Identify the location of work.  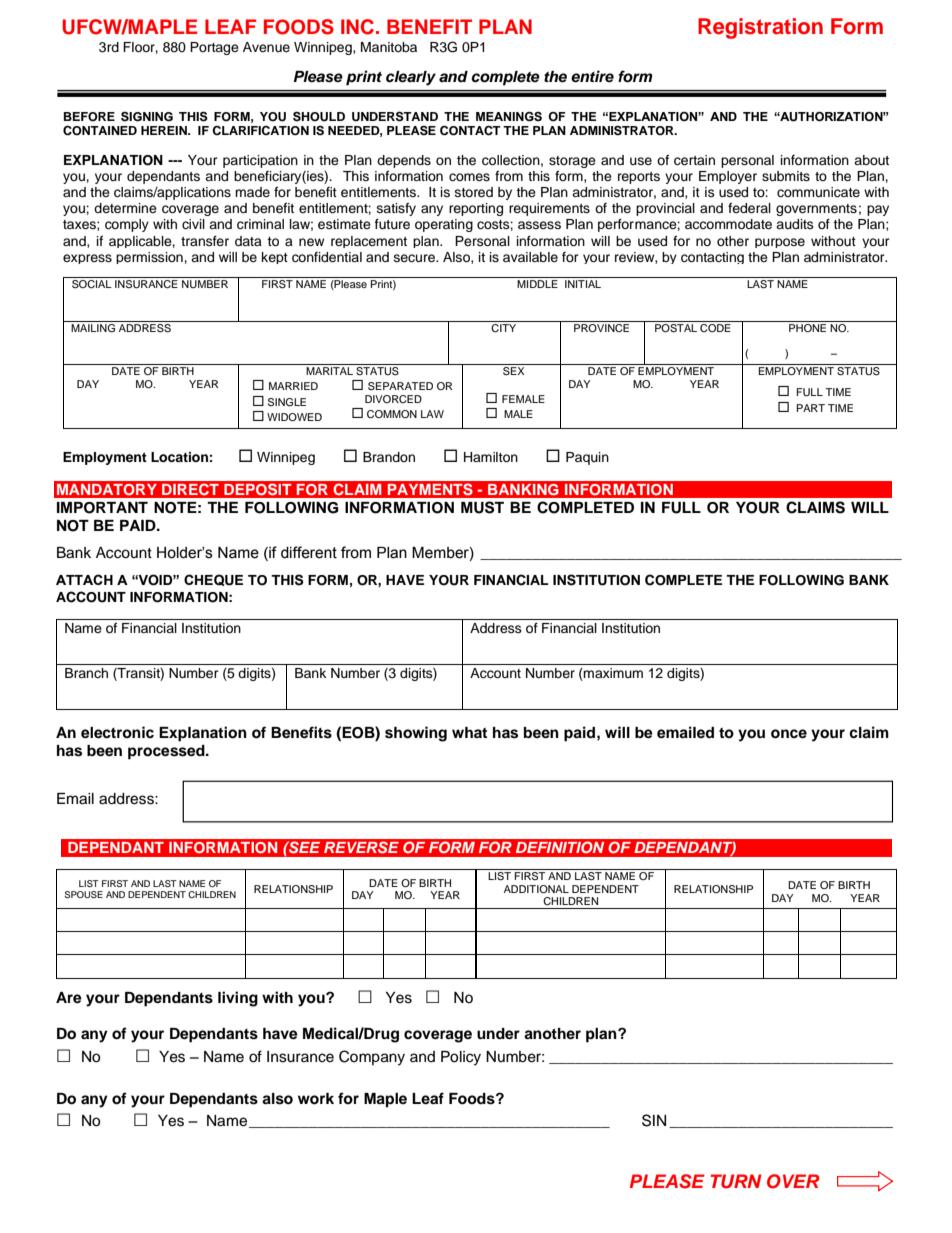
(316, 1099).
